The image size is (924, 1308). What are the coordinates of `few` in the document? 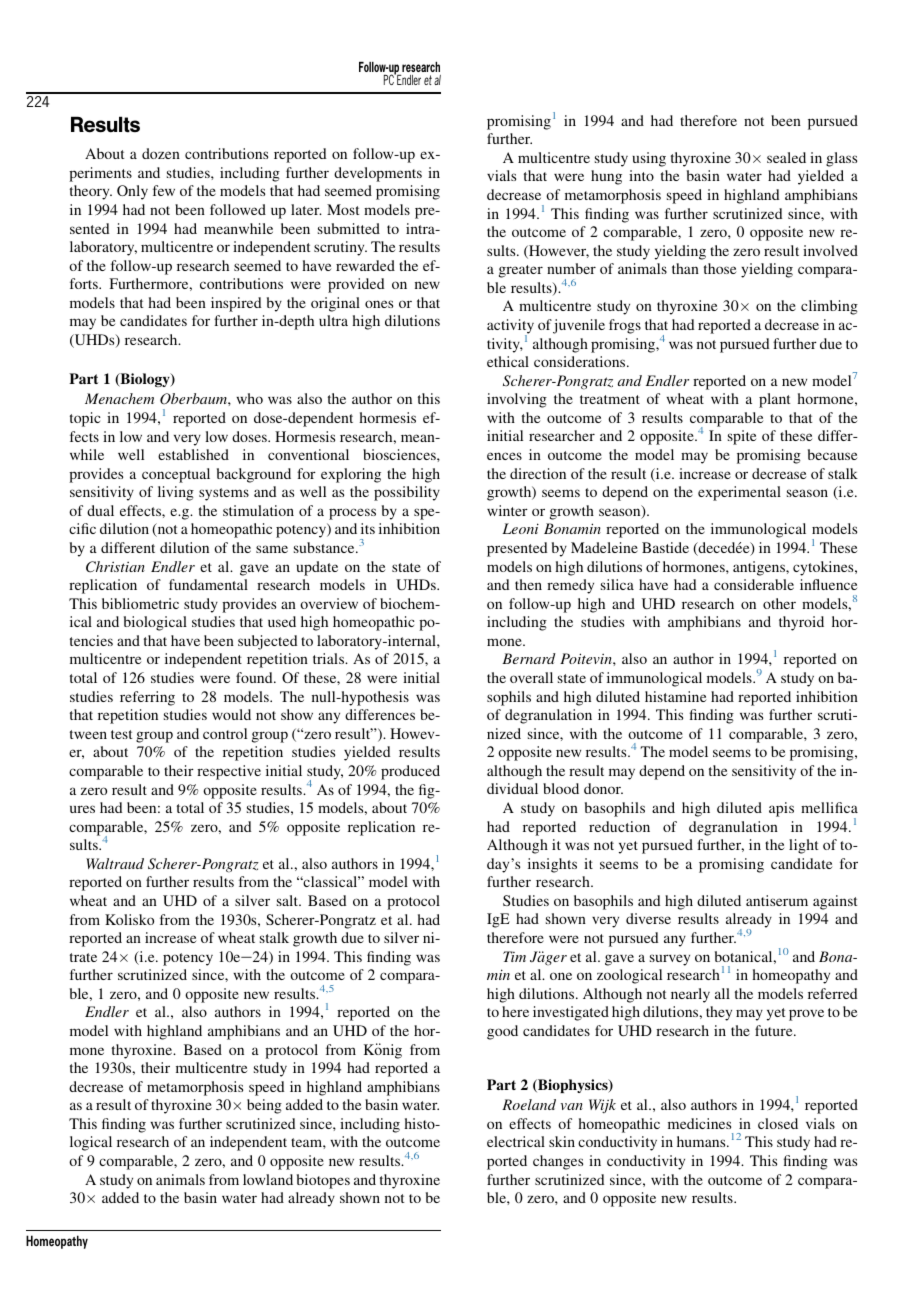 It's located at (164, 190).
